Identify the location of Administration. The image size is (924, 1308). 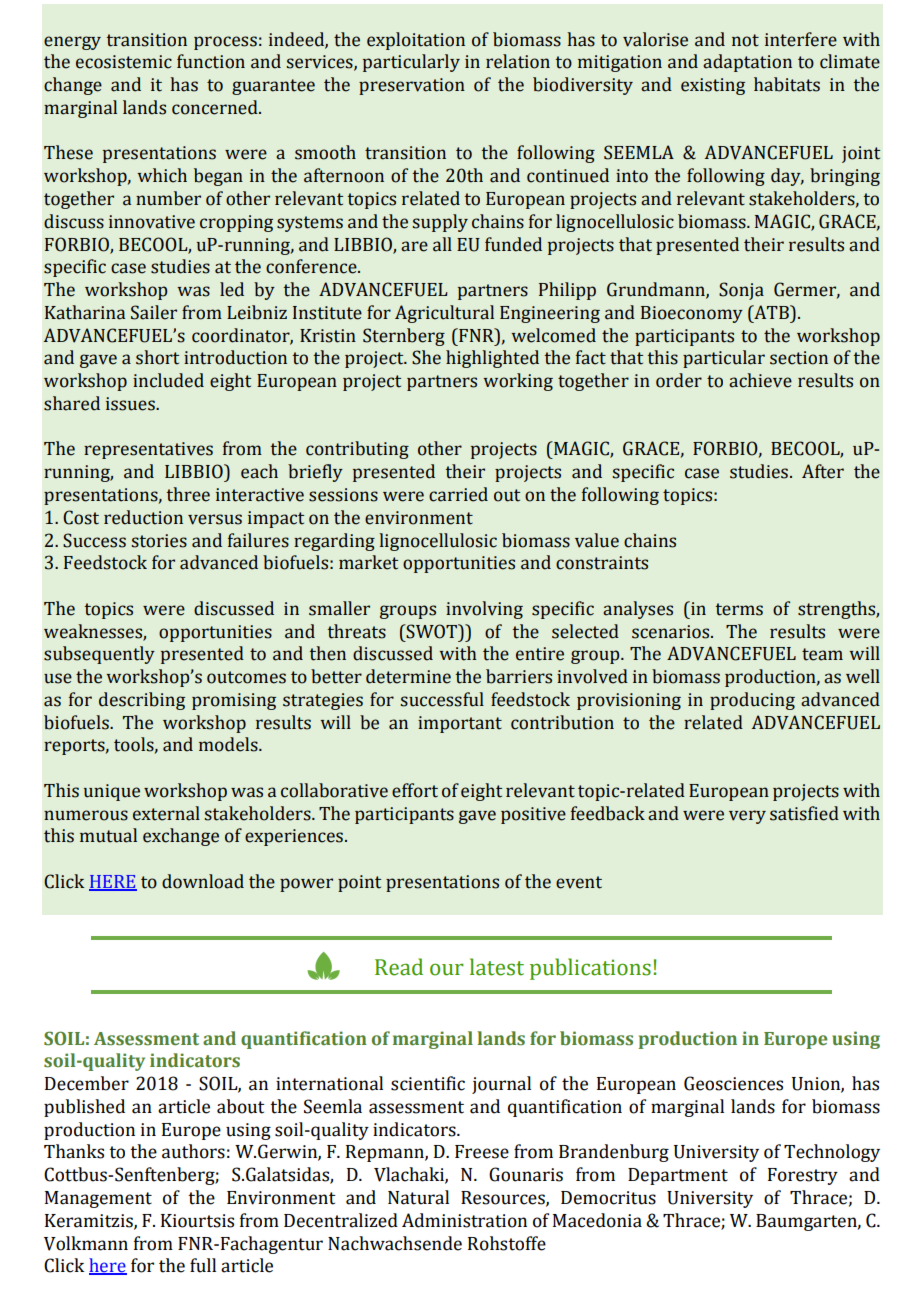
(464, 1220).
